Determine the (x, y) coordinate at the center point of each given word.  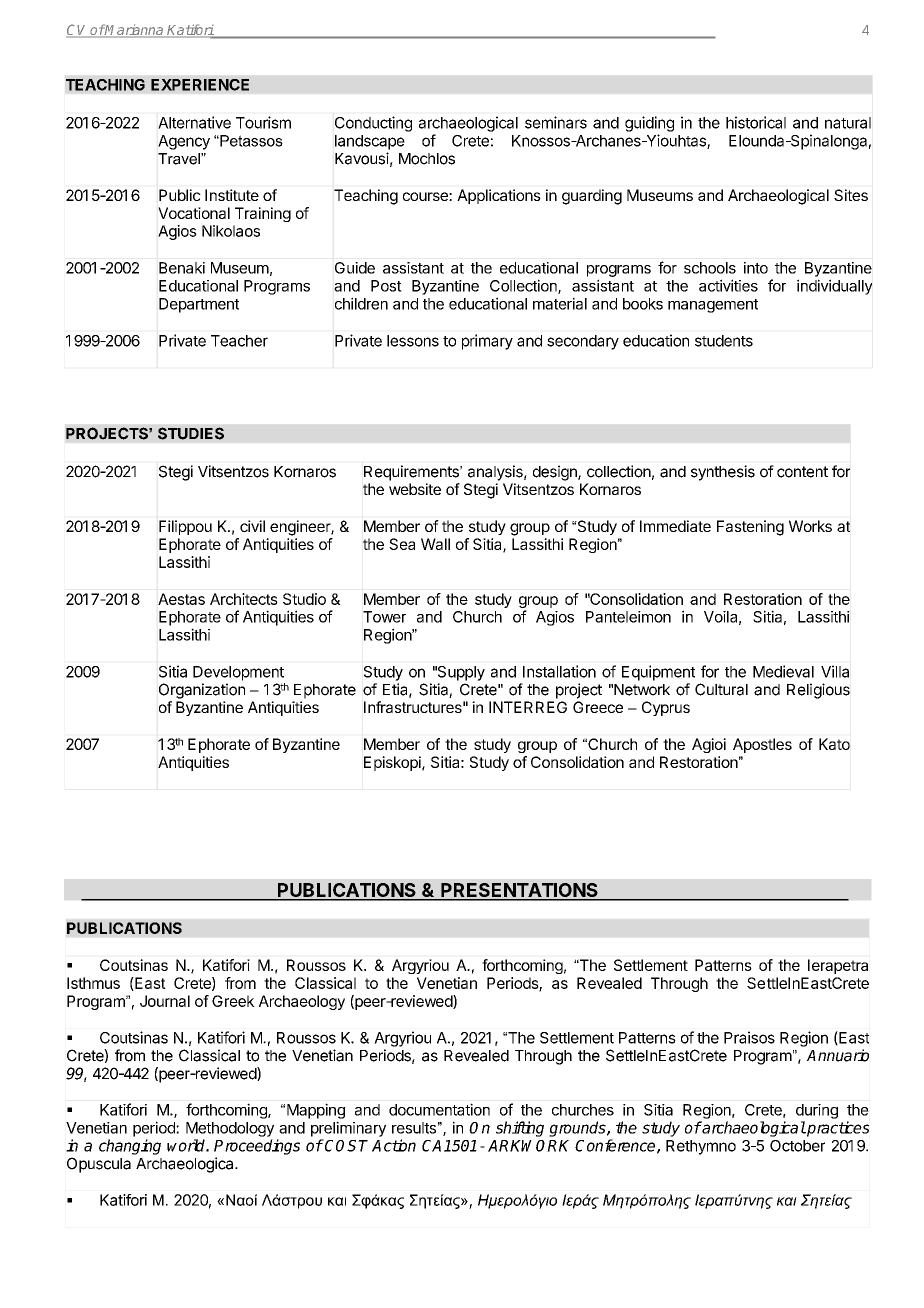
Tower (384, 617)
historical (756, 122)
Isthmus (93, 983)
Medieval (783, 671)
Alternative (194, 122)
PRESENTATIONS (519, 891)
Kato (834, 744)
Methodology (230, 1129)
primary (487, 342)
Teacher (239, 341)
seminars (556, 122)
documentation (439, 1109)
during (817, 1111)
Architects (244, 599)
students (724, 341)
